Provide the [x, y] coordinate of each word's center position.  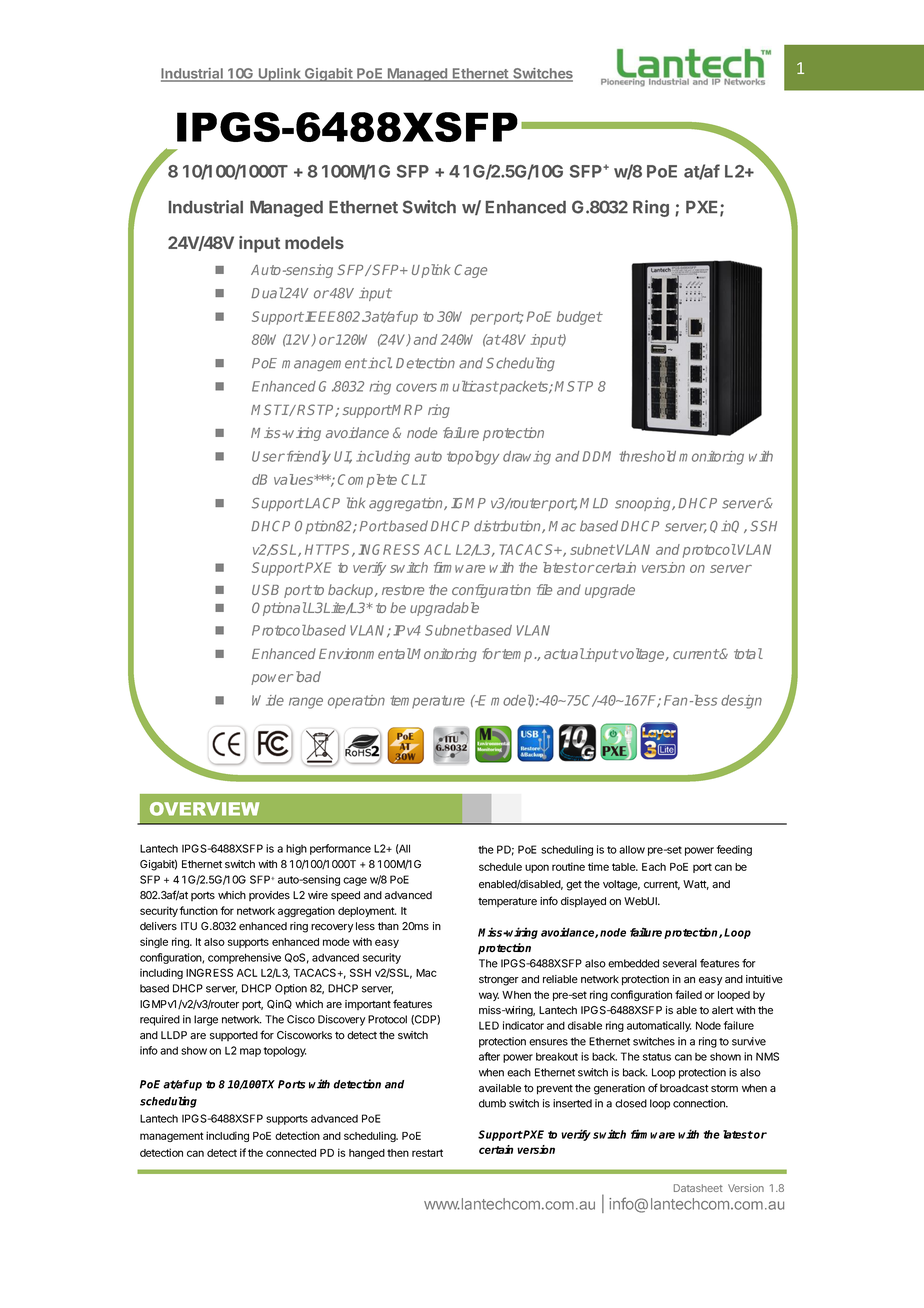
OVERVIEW [204, 809]
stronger [499, 980]
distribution [508, 526]
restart [427, 1153]
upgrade [610, 591]
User [268, 456]
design [741, 702]
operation [356, 702]
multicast [469, 386]
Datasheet [698, 1188]
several [680, 963]
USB [265, 589]
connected [291, 1153]
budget [580, 318]
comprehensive [244, 958]
